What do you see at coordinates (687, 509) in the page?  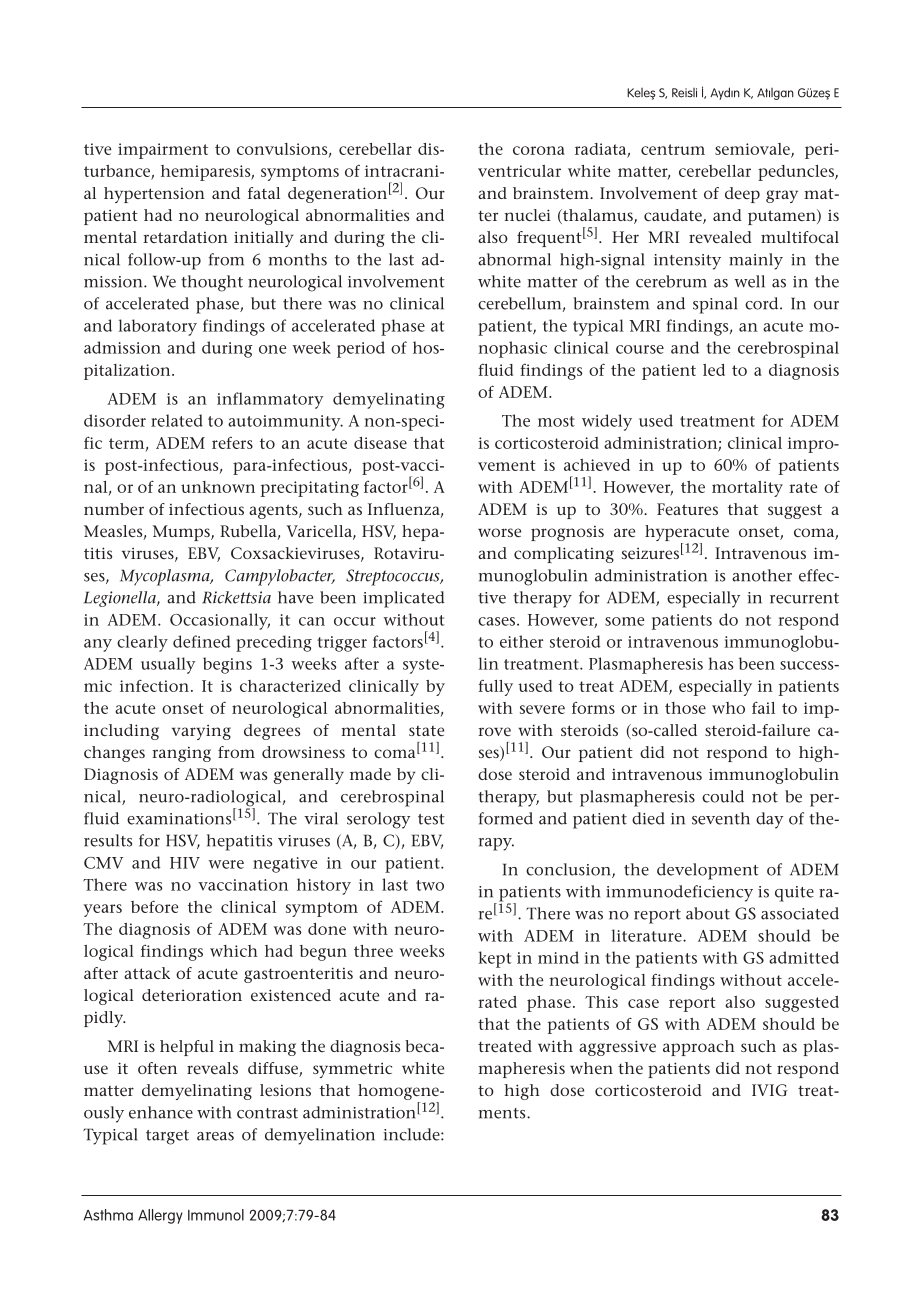 I see `Features` at bounding box center [687, 509].
